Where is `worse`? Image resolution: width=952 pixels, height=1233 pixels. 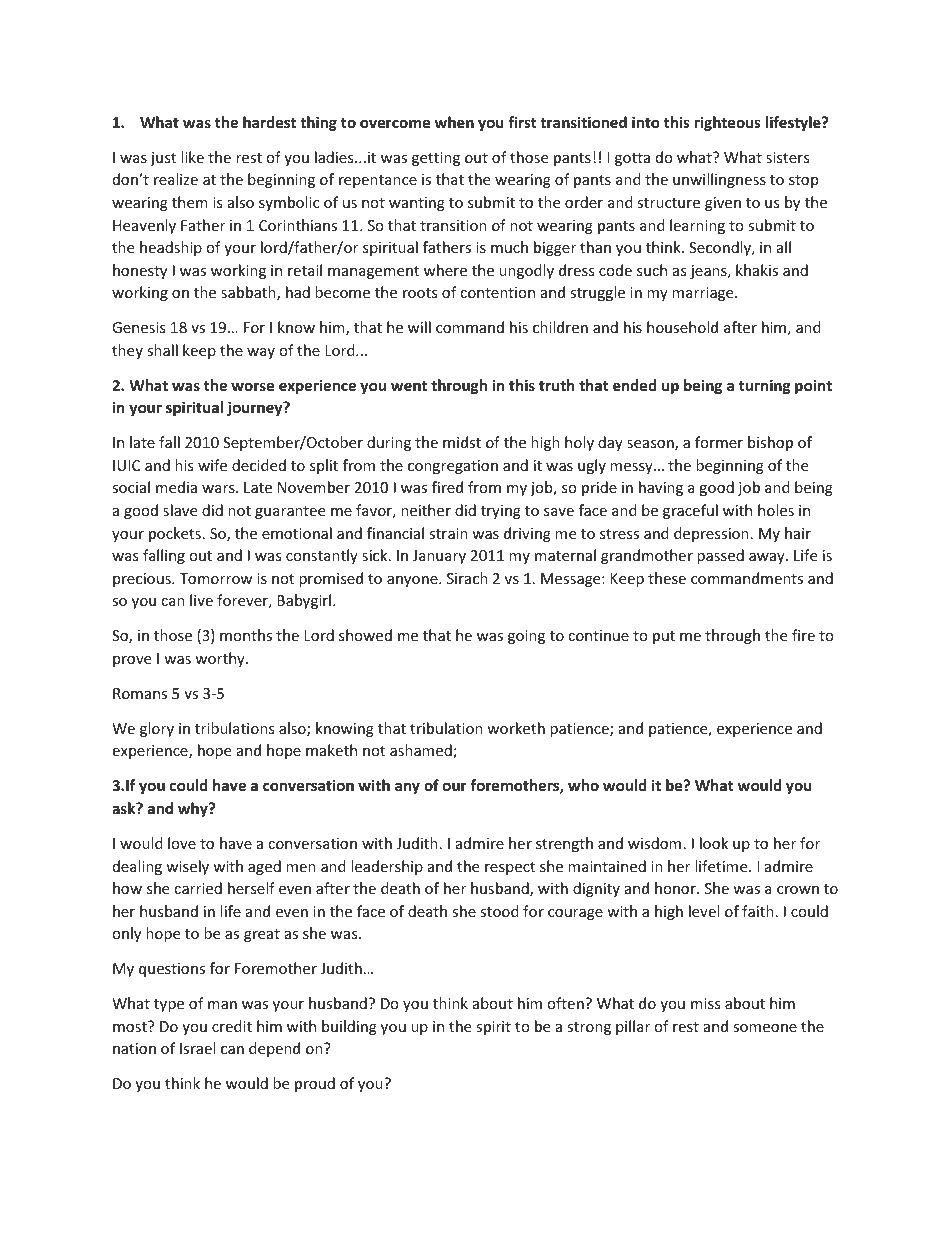
worse is located at coordinates (252, 386).
